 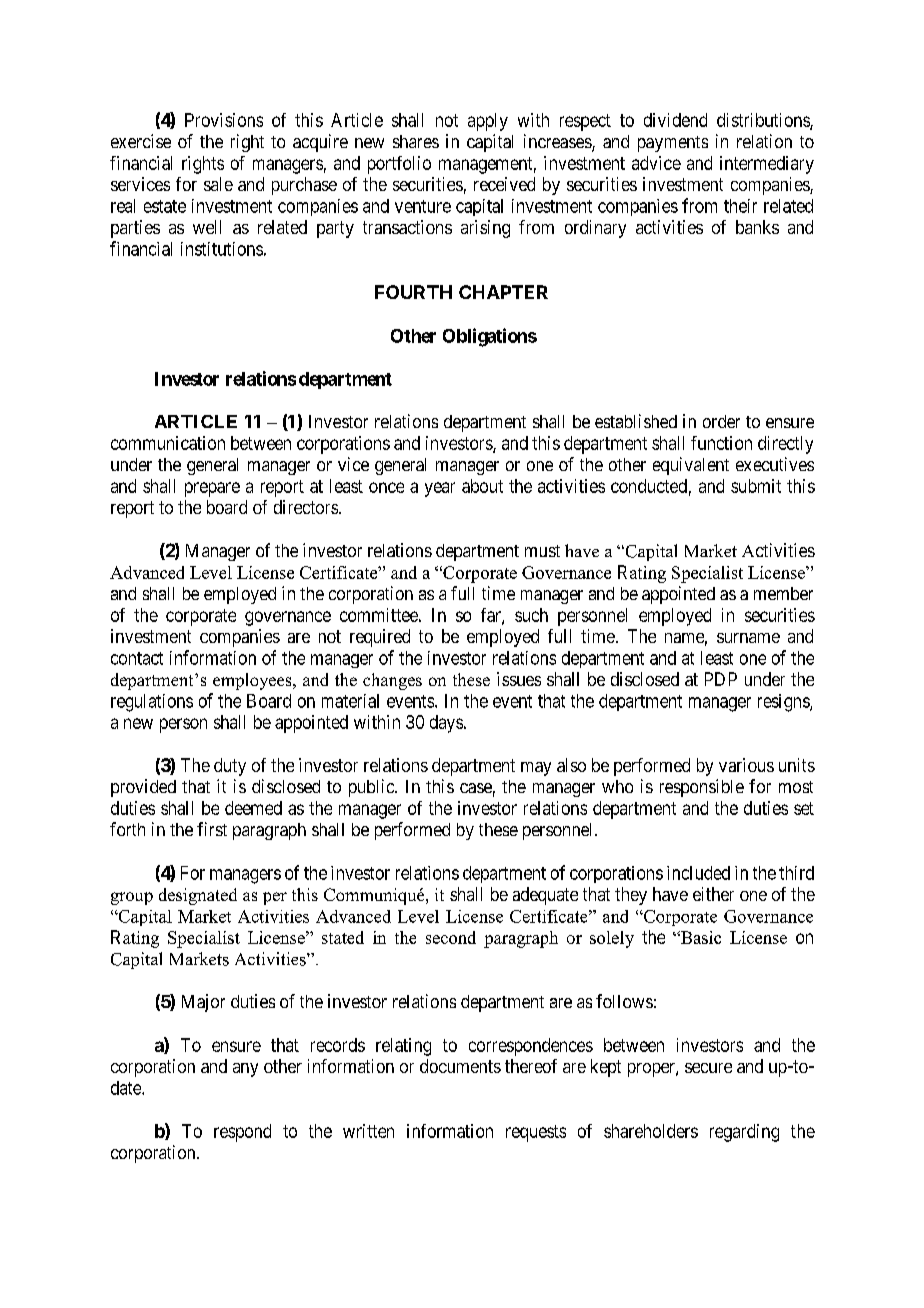 I want to click on intermediary, so click(x=767, y=165).
